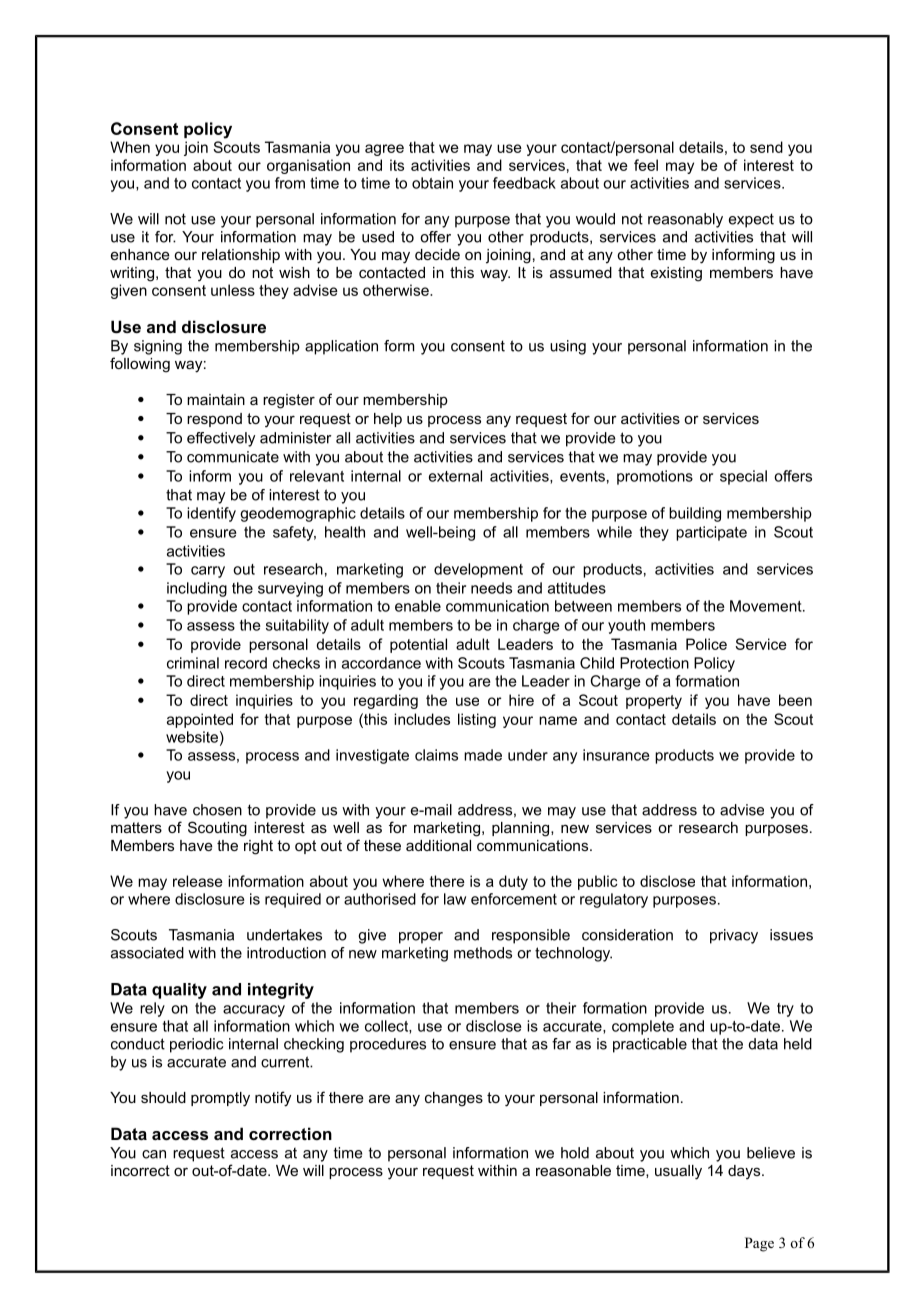 Image resolution: width=924 pixels, height=1308 pixels. What do you see at coordinates (290, 183) in the page?
I see `from` at bounding box center [290, 183].
